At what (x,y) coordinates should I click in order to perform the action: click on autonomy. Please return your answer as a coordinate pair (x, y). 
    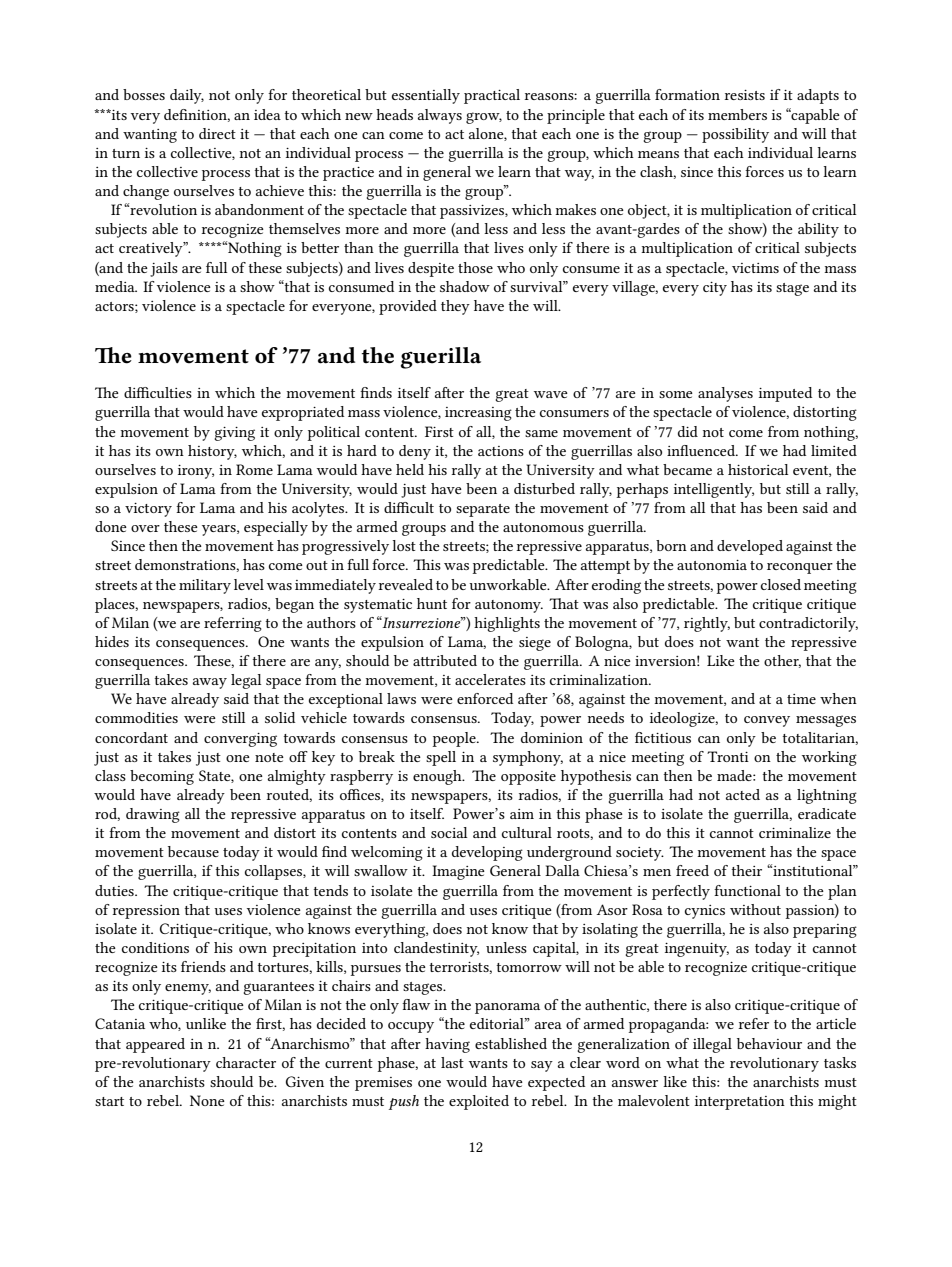
    Looking at the image, I should click on (509, 606).
